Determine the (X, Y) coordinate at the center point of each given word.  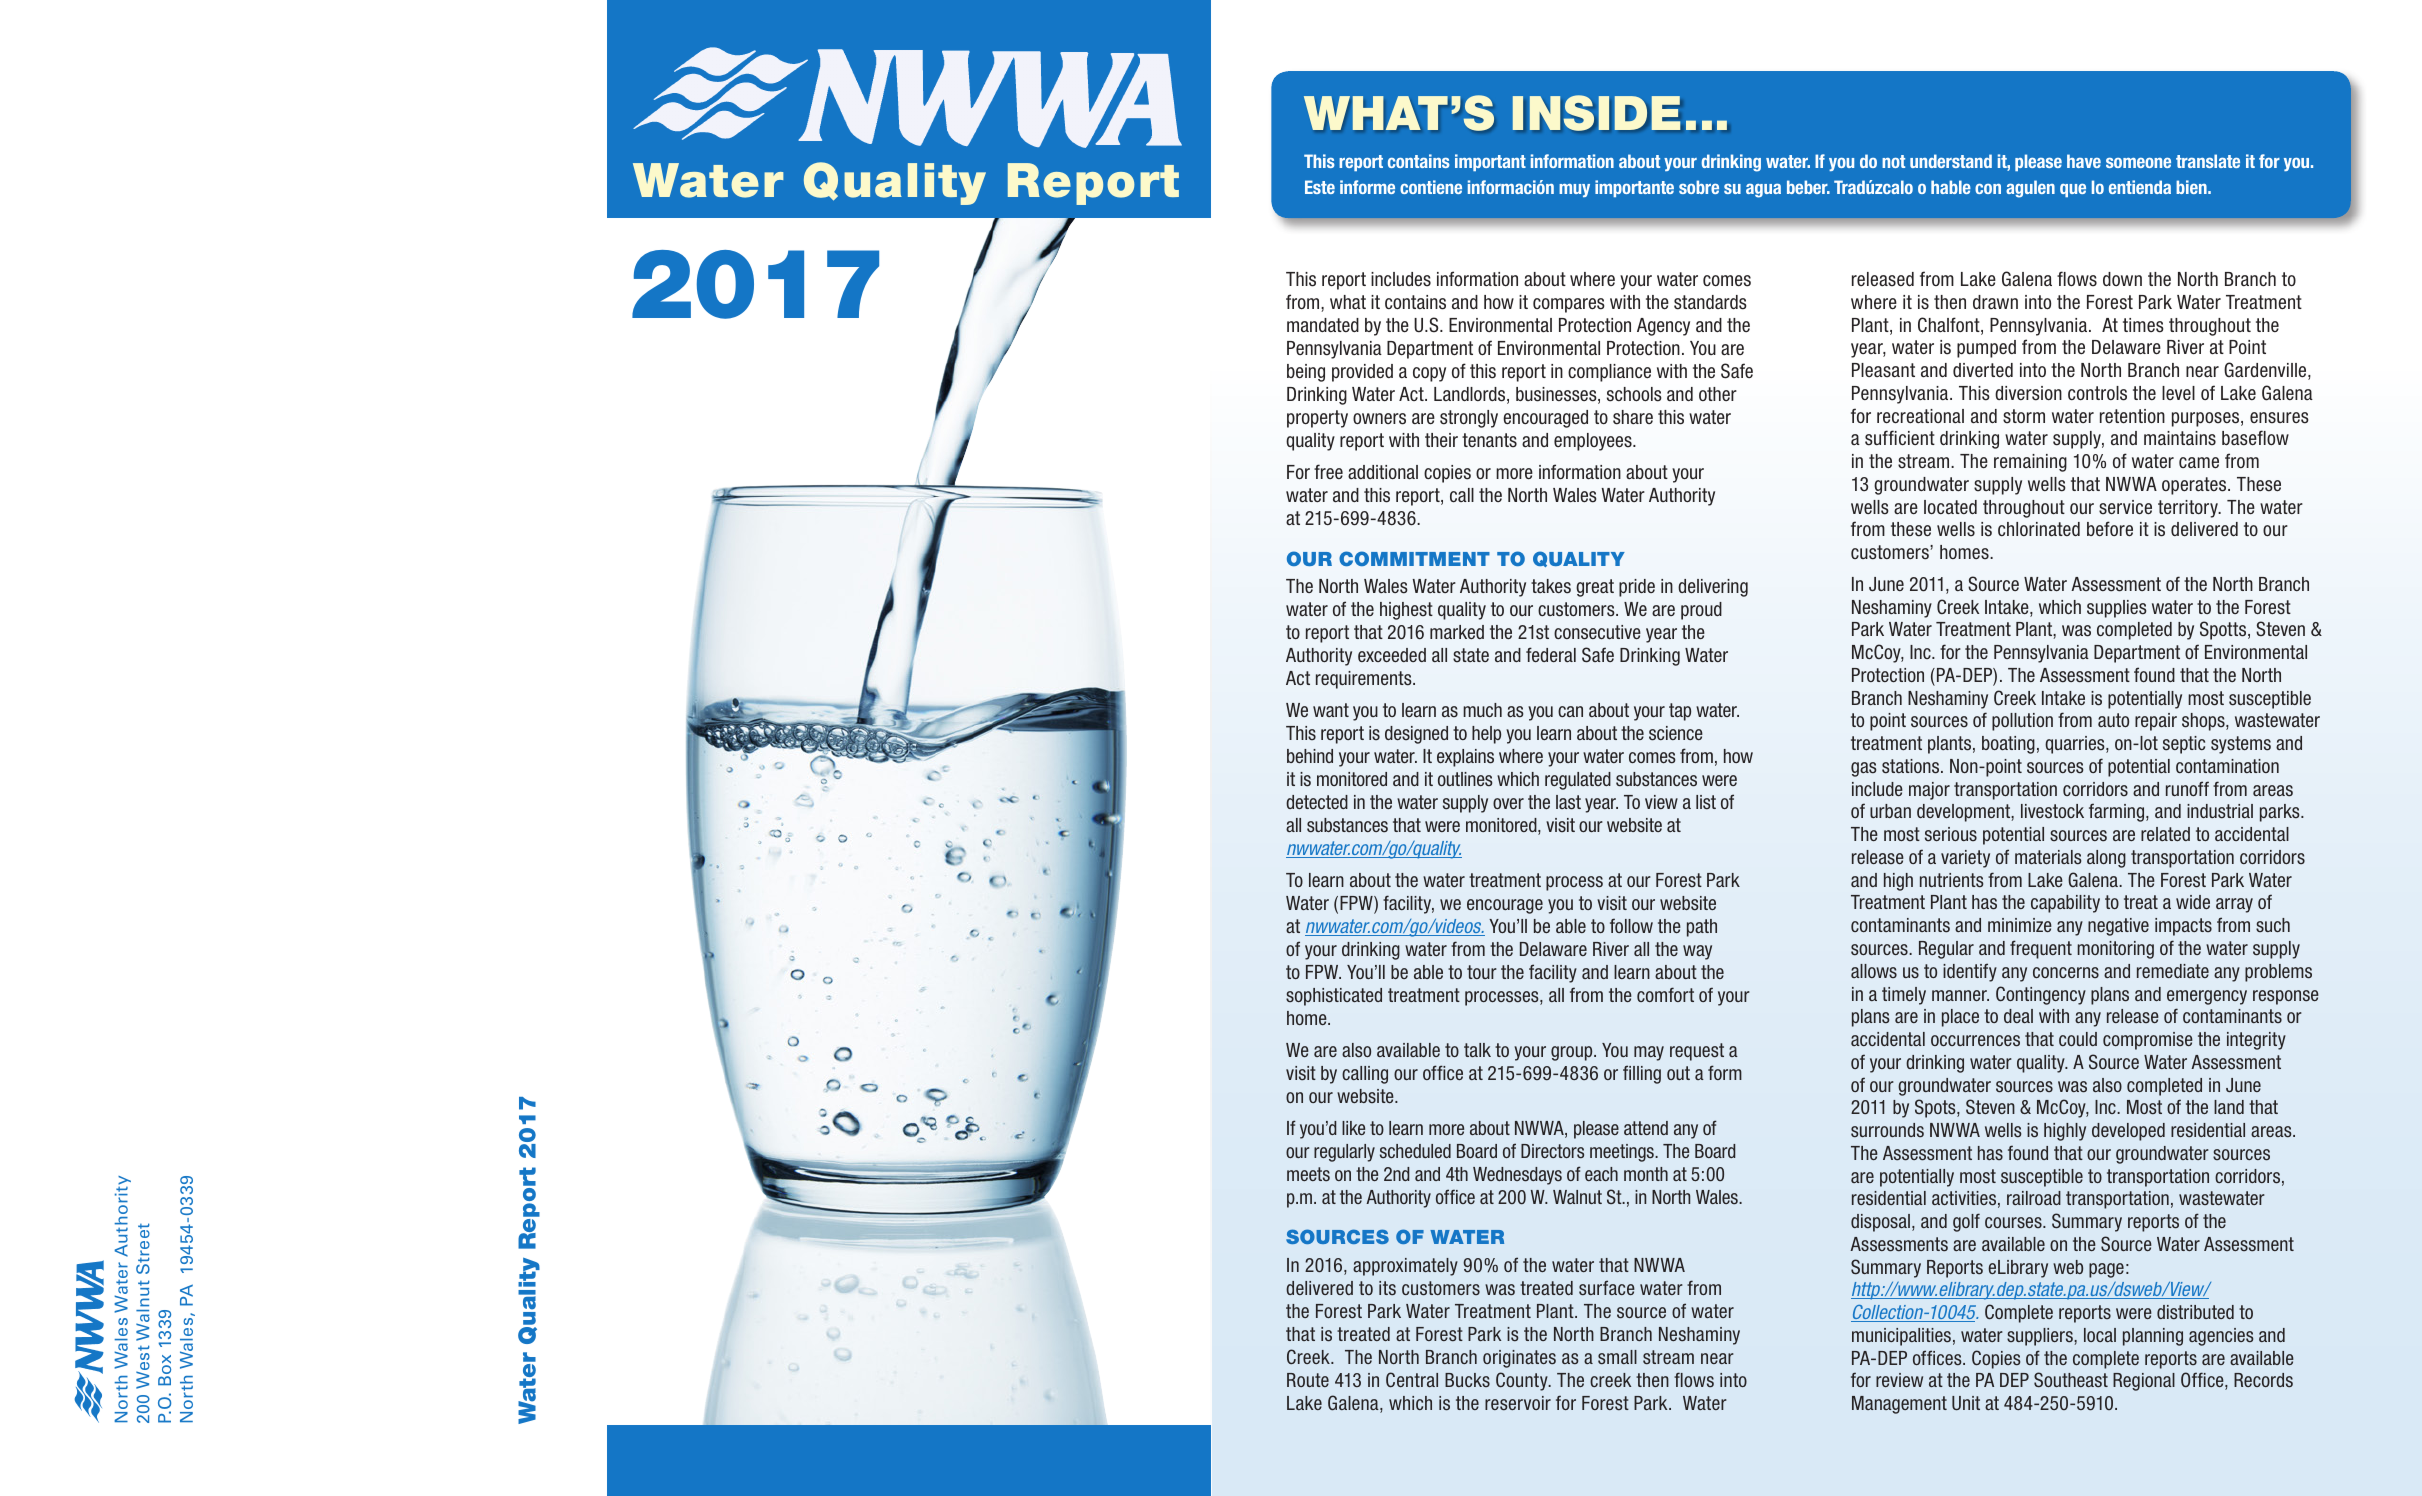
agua (1763, 191)
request (1697, 1052)
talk (1477, 1050)
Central (1412, 1379)
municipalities (1901, 1337)
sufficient (1900, 438)
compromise (2148, 1041)
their (1441, 440)
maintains (2180, 438)
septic (2184, 745)
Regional (2144, 1382)
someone (2138, 163)
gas (1863, 769)
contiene (1431, 187)
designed (1416, 735)
